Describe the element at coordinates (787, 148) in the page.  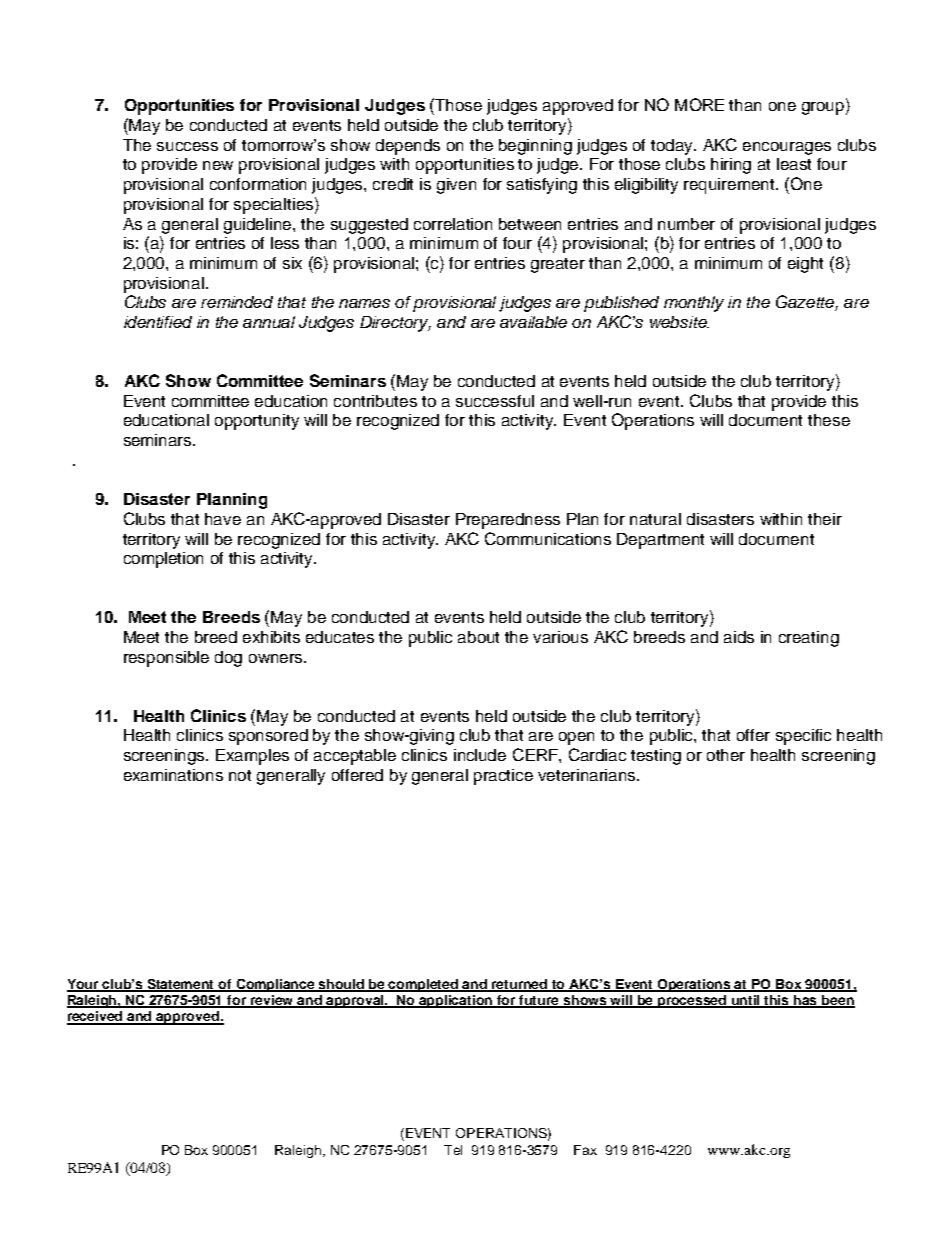
I see `encourages` at that location.
